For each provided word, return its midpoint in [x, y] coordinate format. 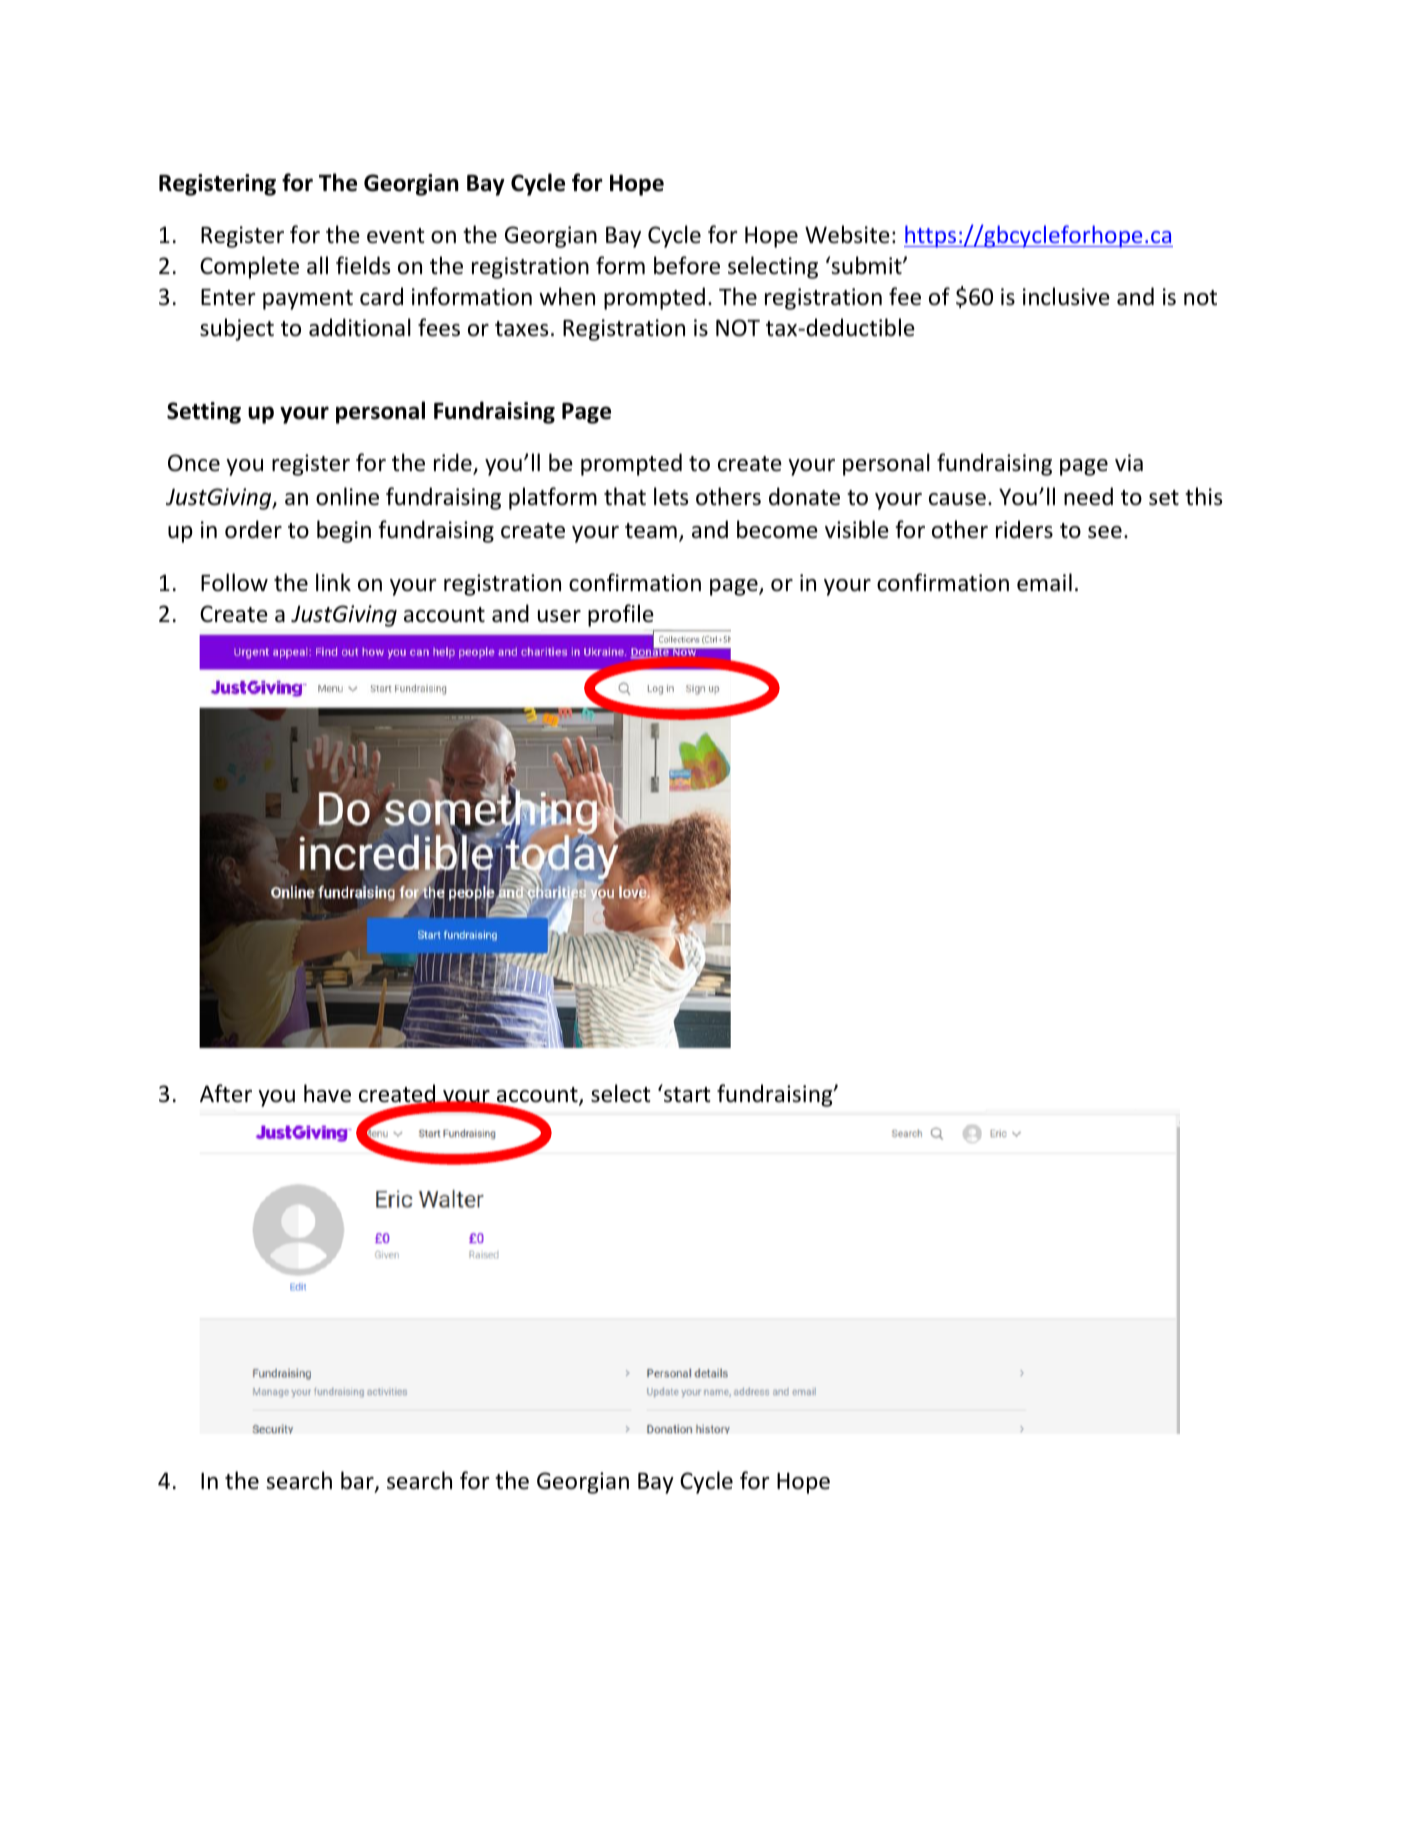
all [317, 265]
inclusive [1066, 296]
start [686, 1094]
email [1044, 582]
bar [358, 1481]
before [687, 265]
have [327, 1093]
